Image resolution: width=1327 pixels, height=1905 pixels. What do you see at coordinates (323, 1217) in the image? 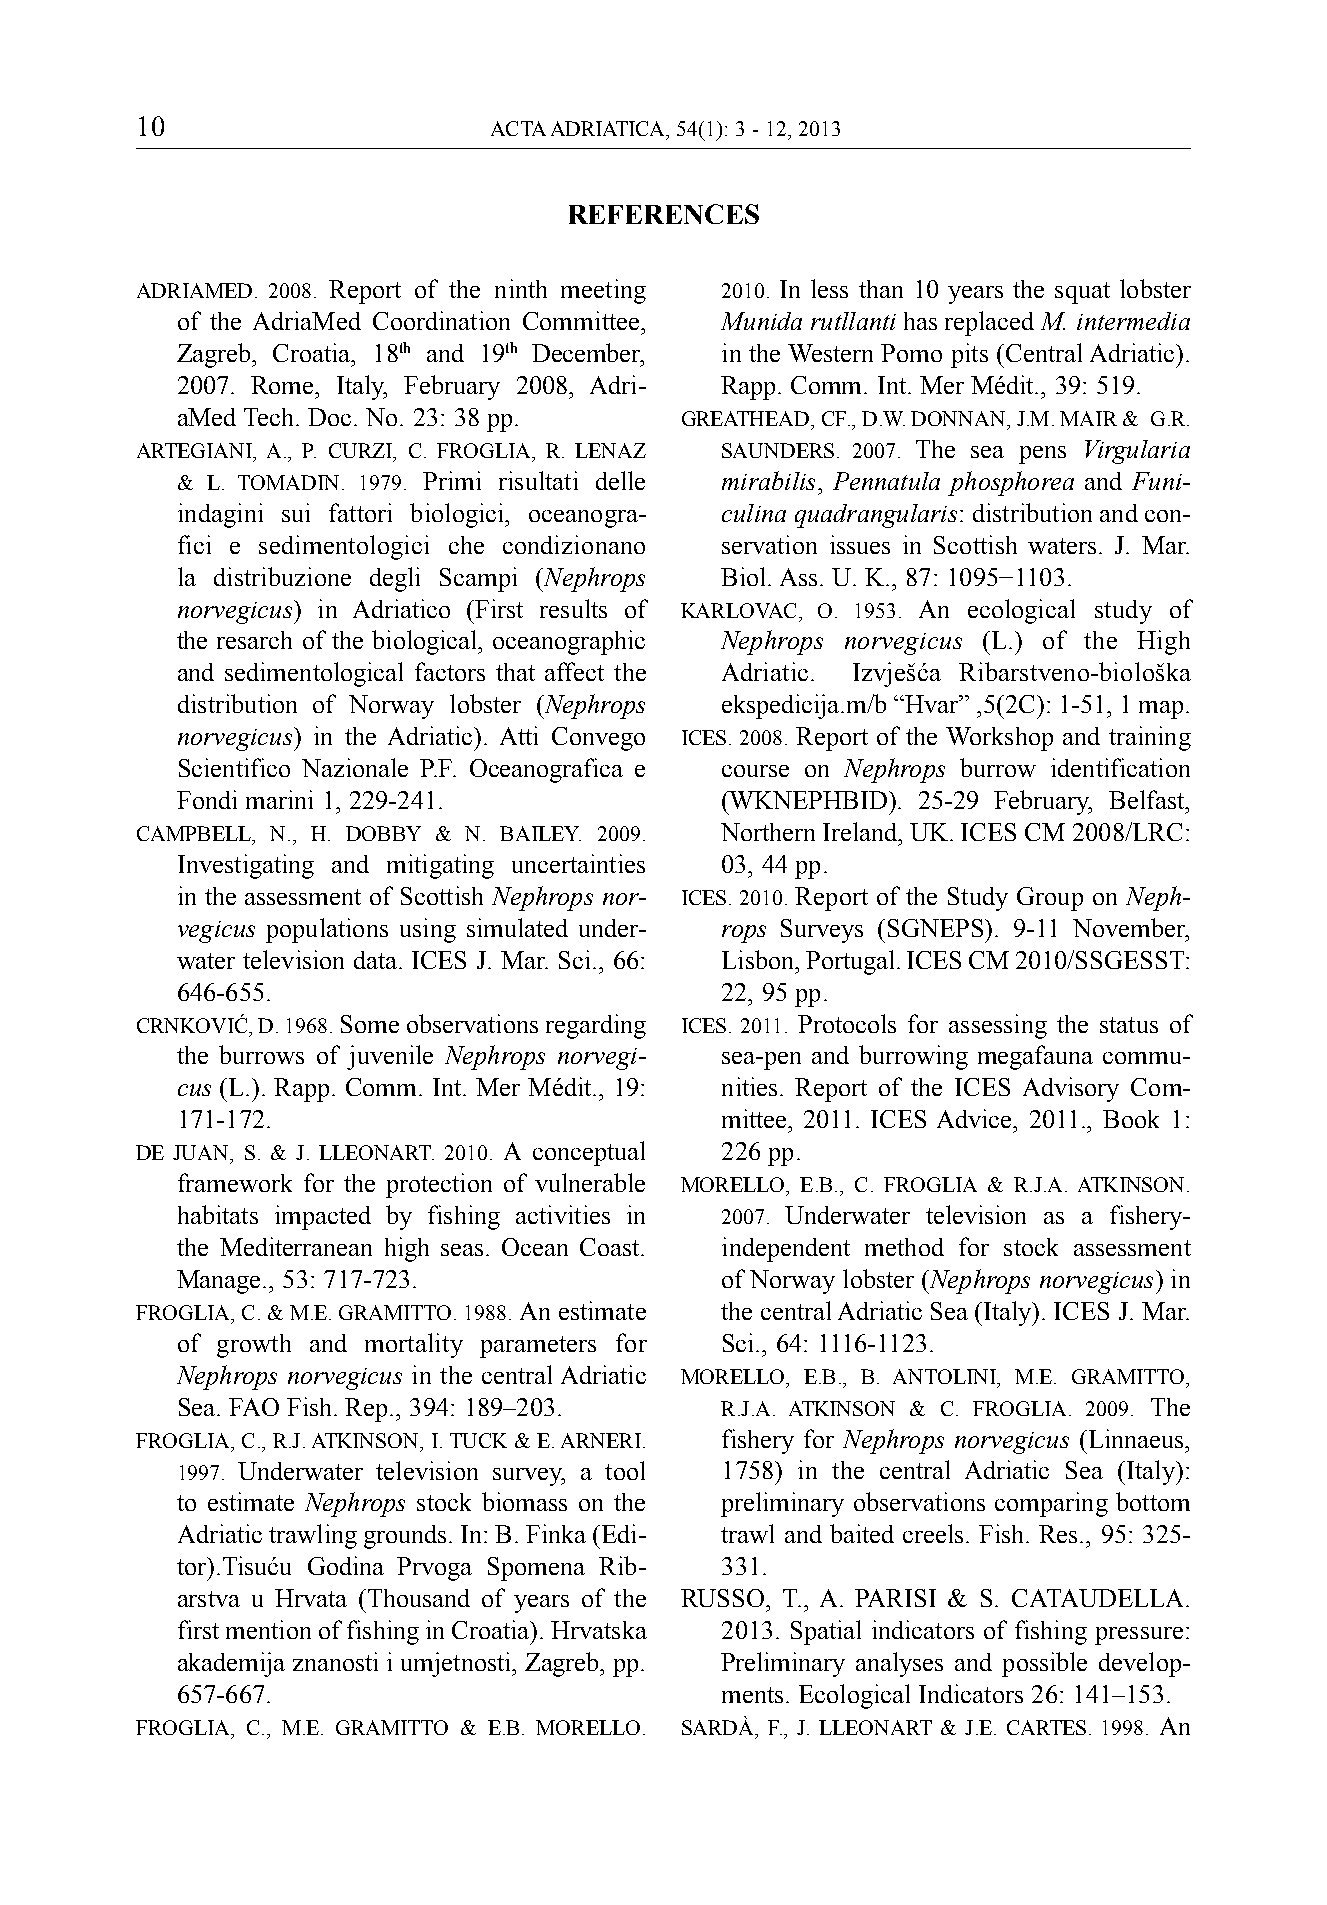
I see `impacted` at bounding box center [323, 1217].
